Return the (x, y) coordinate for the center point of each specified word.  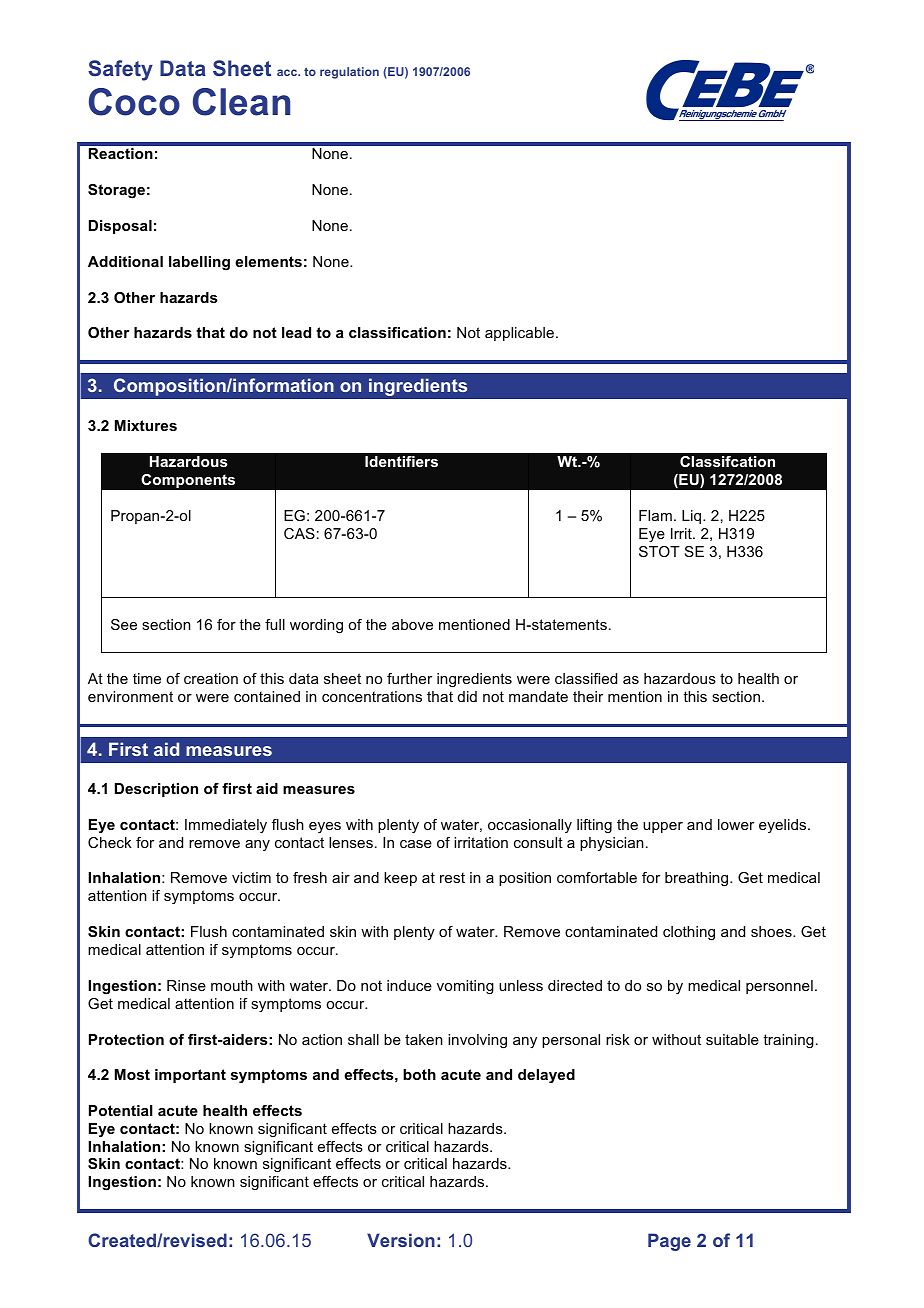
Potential (121, 1110)
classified (586, 678)
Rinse (186, 985)
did (467, 696)
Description (156, 790)
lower (736, 824)
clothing (689, 933)
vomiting (465, 987)
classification (397, 332)
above (412, 624)
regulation (349, 73)
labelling (199, 263)
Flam (655, 515)
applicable (519, 334)
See (124, 624)
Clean (241, 102)
